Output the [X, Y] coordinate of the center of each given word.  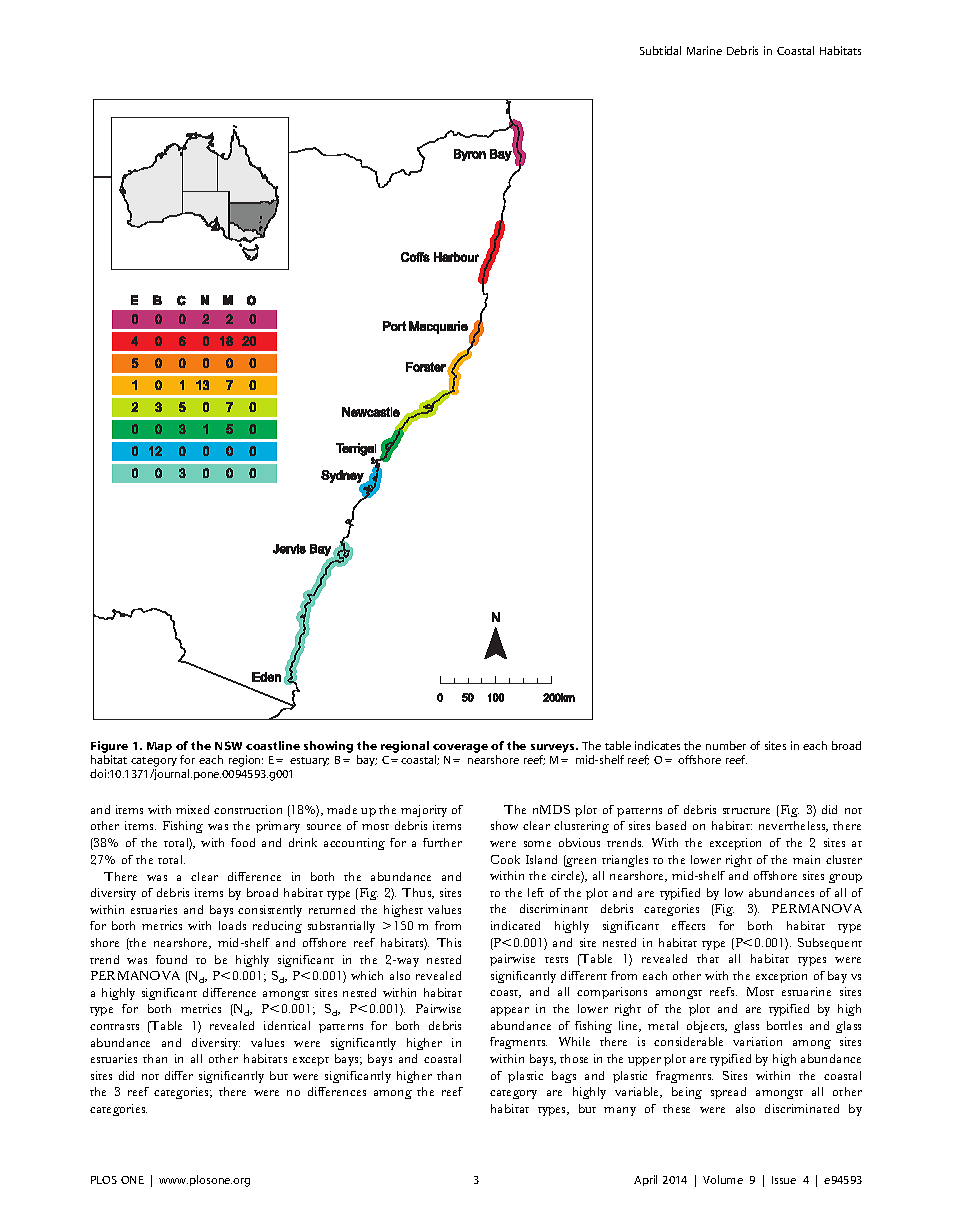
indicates [657, 745]
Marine [704, 50]
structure [746, 811]
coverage [460, 748]
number [726, 745]
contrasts [114, 1027]
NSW [228, 745]
